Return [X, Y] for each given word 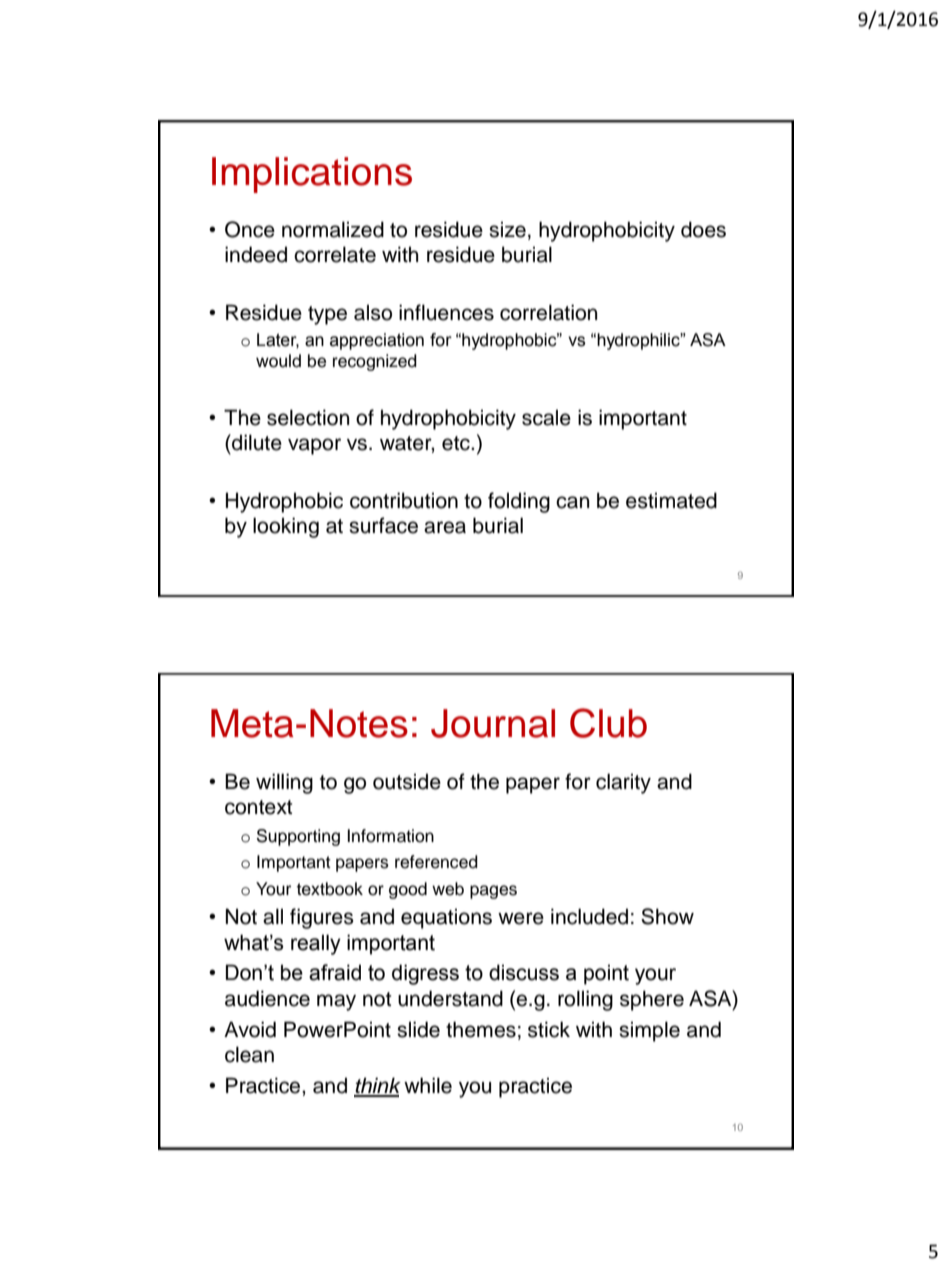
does [703, 229]
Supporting [298, 837]
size [507, 229]
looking [286, 527]
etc [457, 443]
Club [608, 723]
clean [249, 1054]
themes [481, 1029]
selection [308, 417]
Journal [493, 723]
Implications [312, 175]
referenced [436, 862]
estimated [671, 500]
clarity [623, 783]
